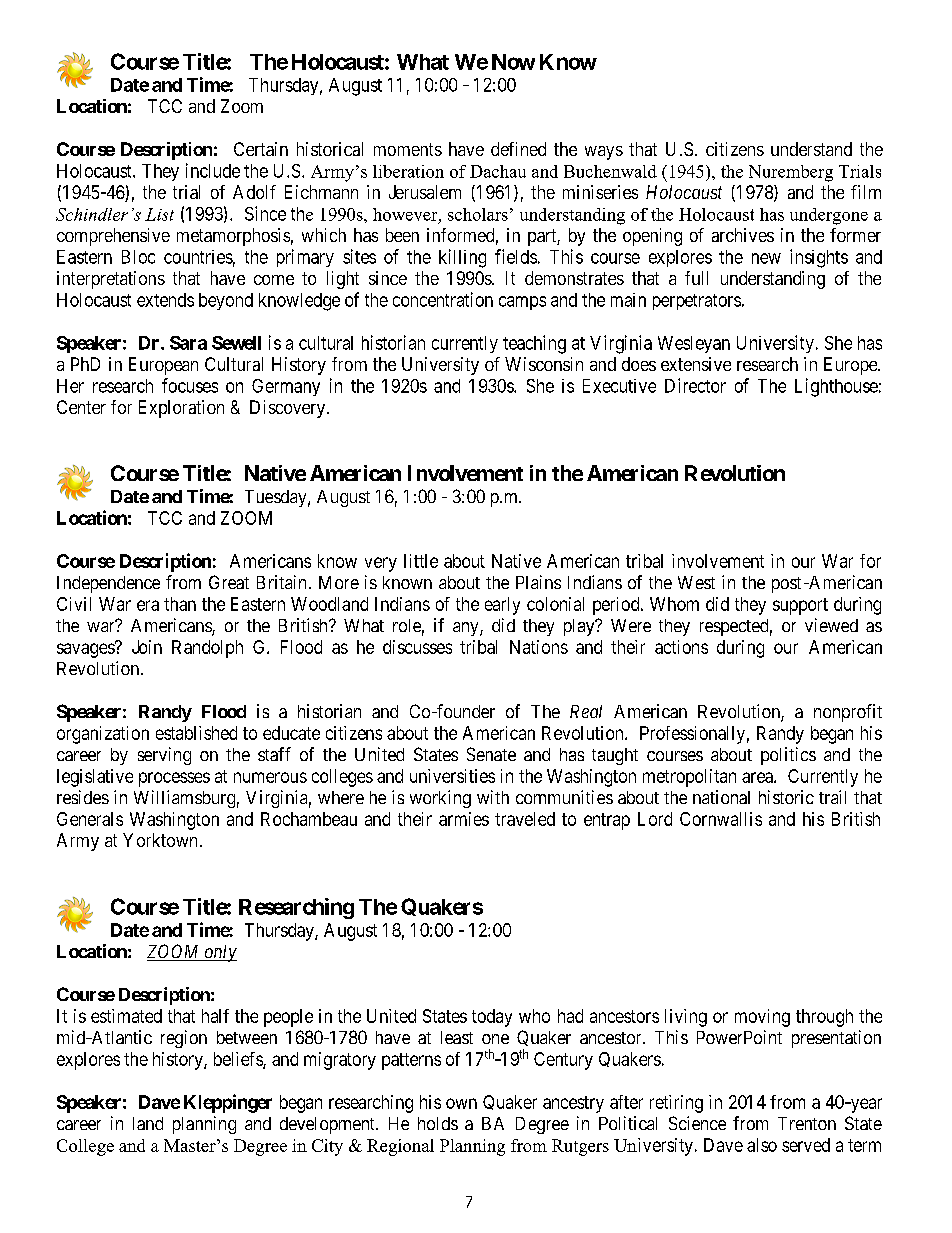 This document has width=952, height=1233. I want to click on viewed, so click(831, 625).
